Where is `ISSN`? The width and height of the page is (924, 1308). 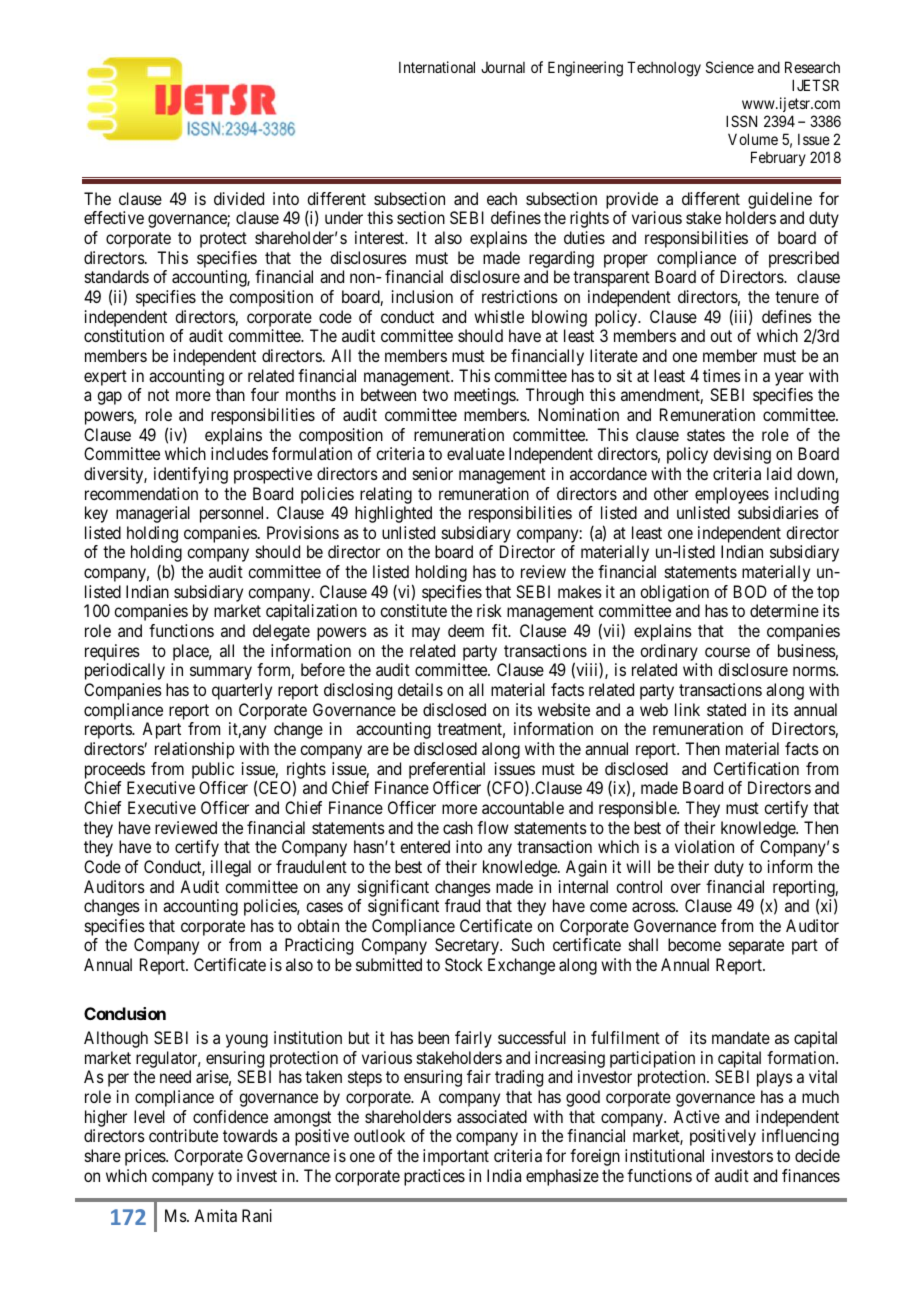 ISSN is located at coordinates (741, 121).
